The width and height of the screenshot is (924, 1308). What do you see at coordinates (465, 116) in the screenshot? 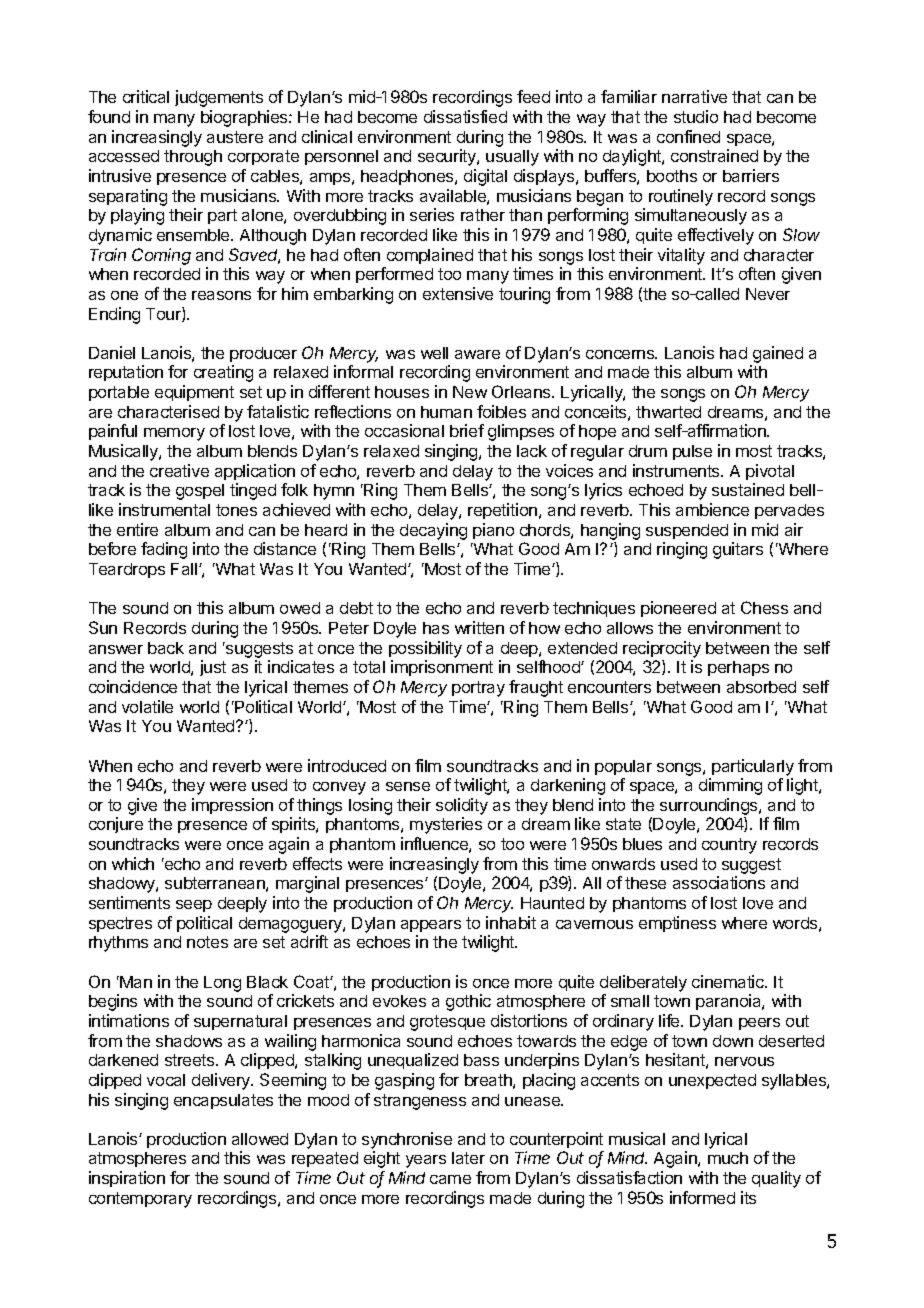
I see `dissatisfied` at bounding box center [465, 116].
